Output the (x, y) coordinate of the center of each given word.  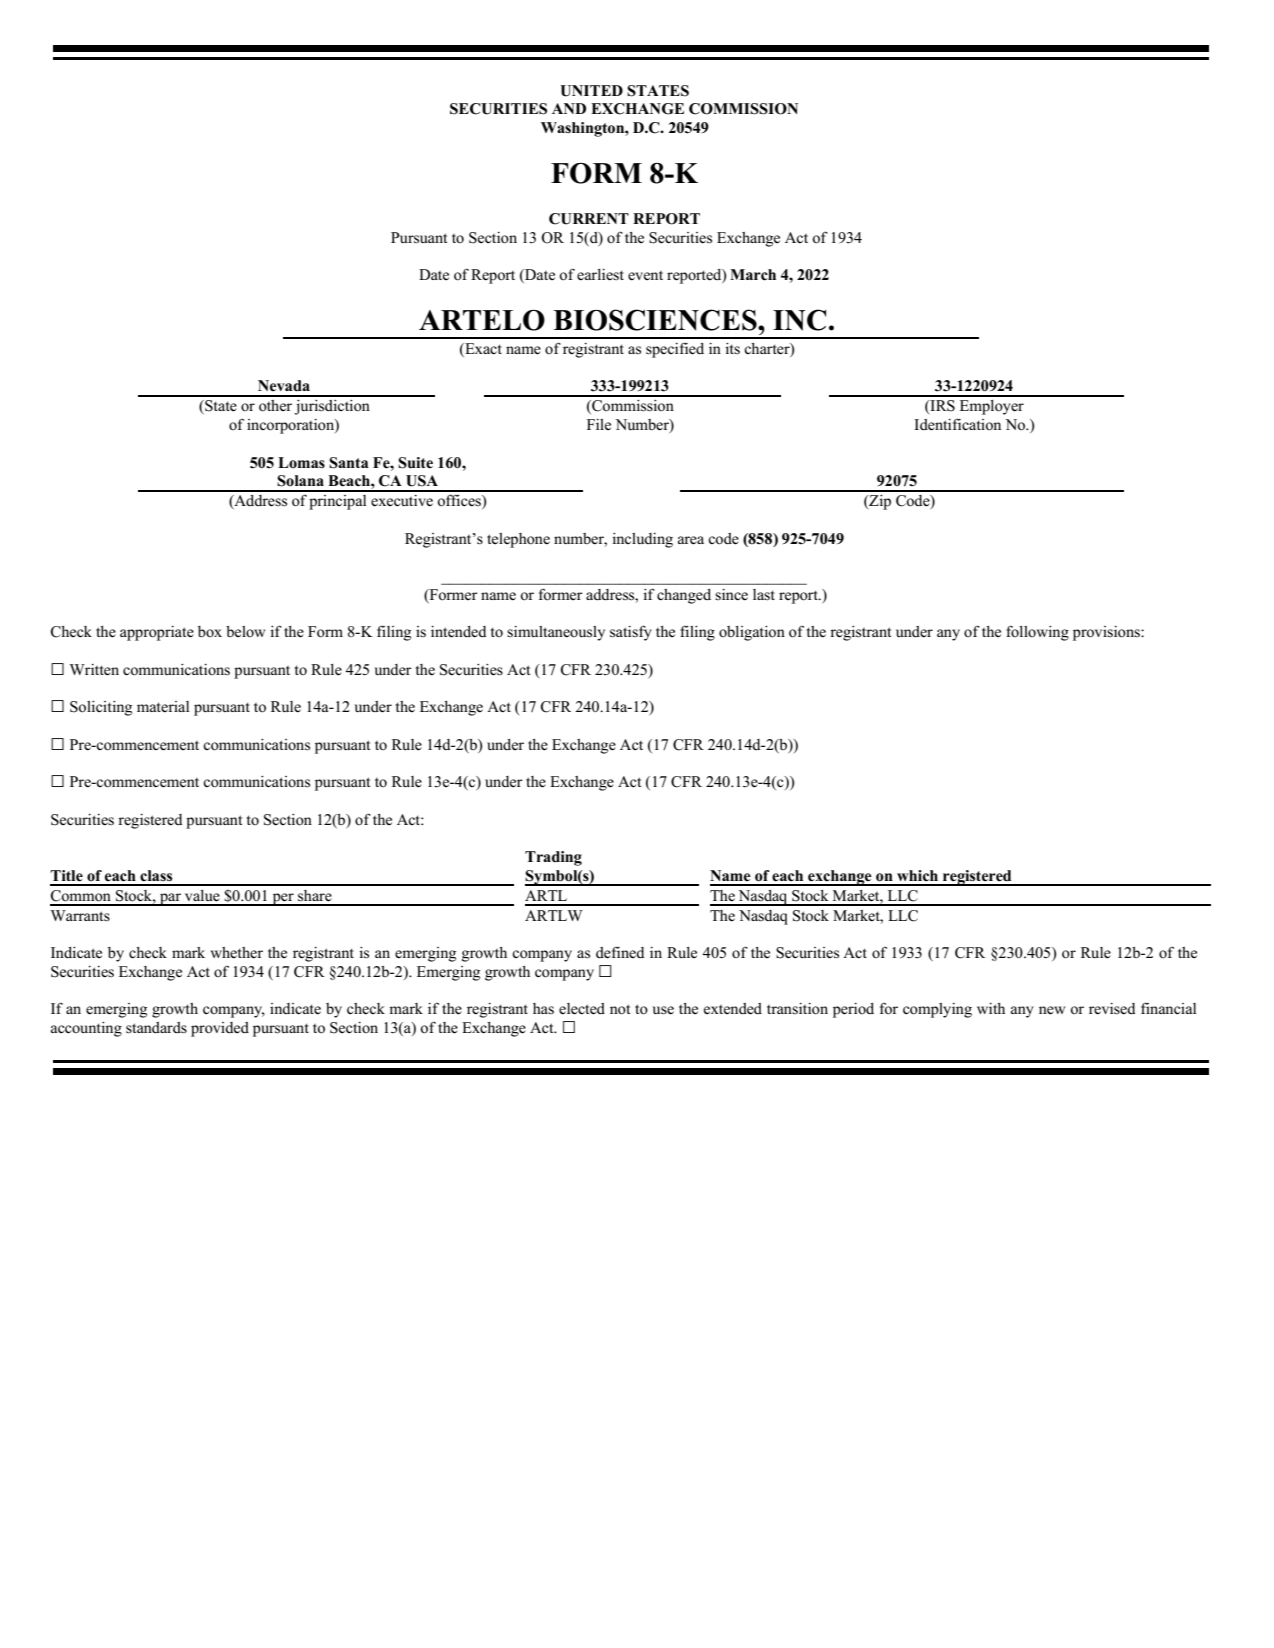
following (1037, 633)
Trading (553, 858)
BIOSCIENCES (656, 320)
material (163, 707)
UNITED (591, 91)
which (917, 875)
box (210, 632)
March (753, 275)
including (642, 540)
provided (220, 1029)
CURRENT (589, 219)
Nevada (284, 386)
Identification (957, 425)
